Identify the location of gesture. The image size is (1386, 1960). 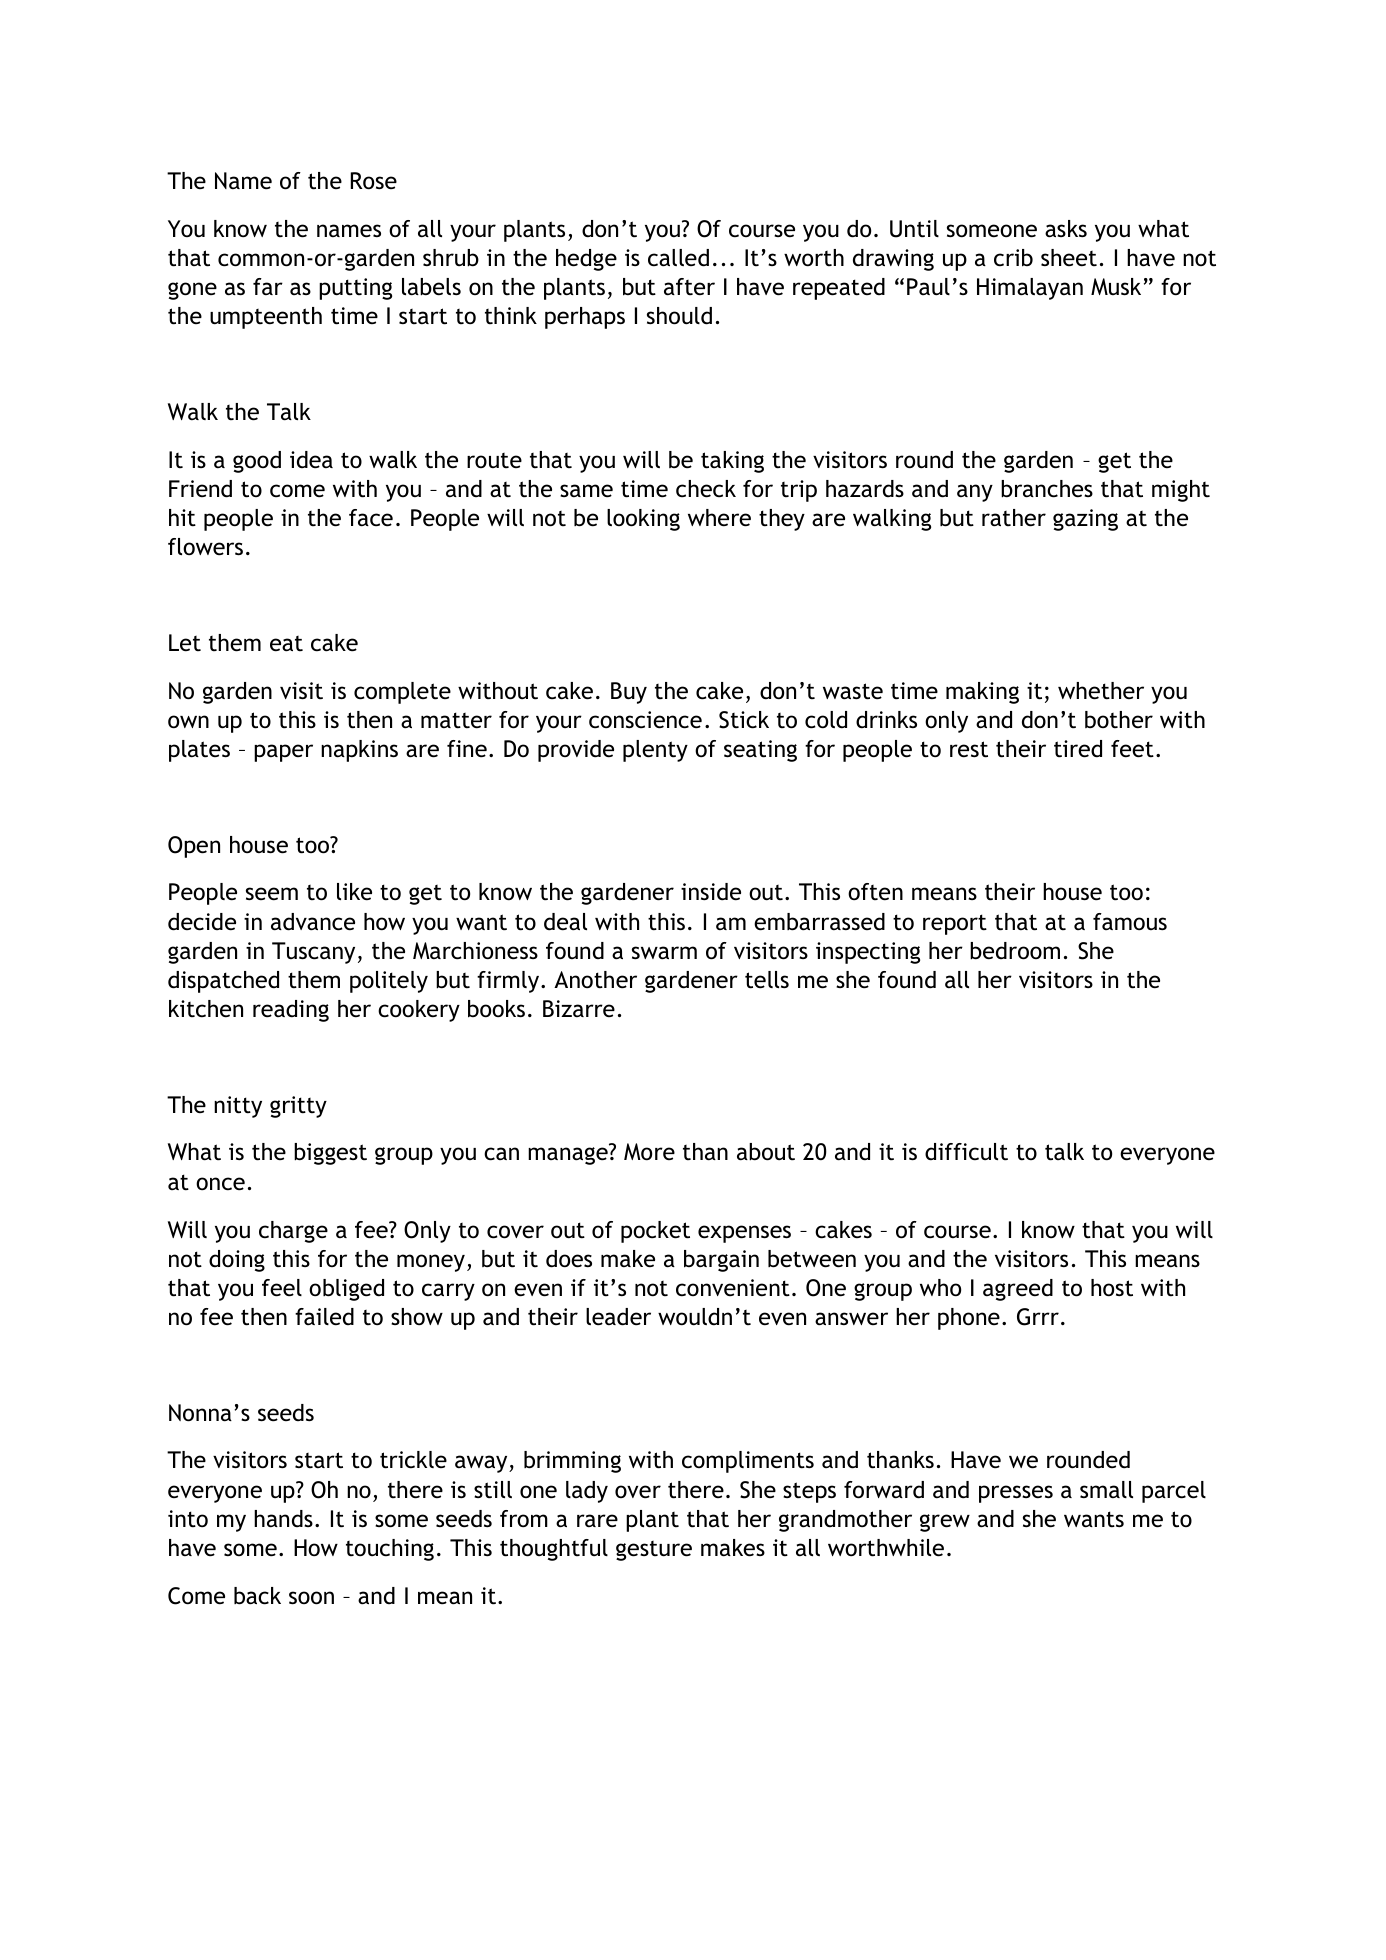
(654, 1551).
